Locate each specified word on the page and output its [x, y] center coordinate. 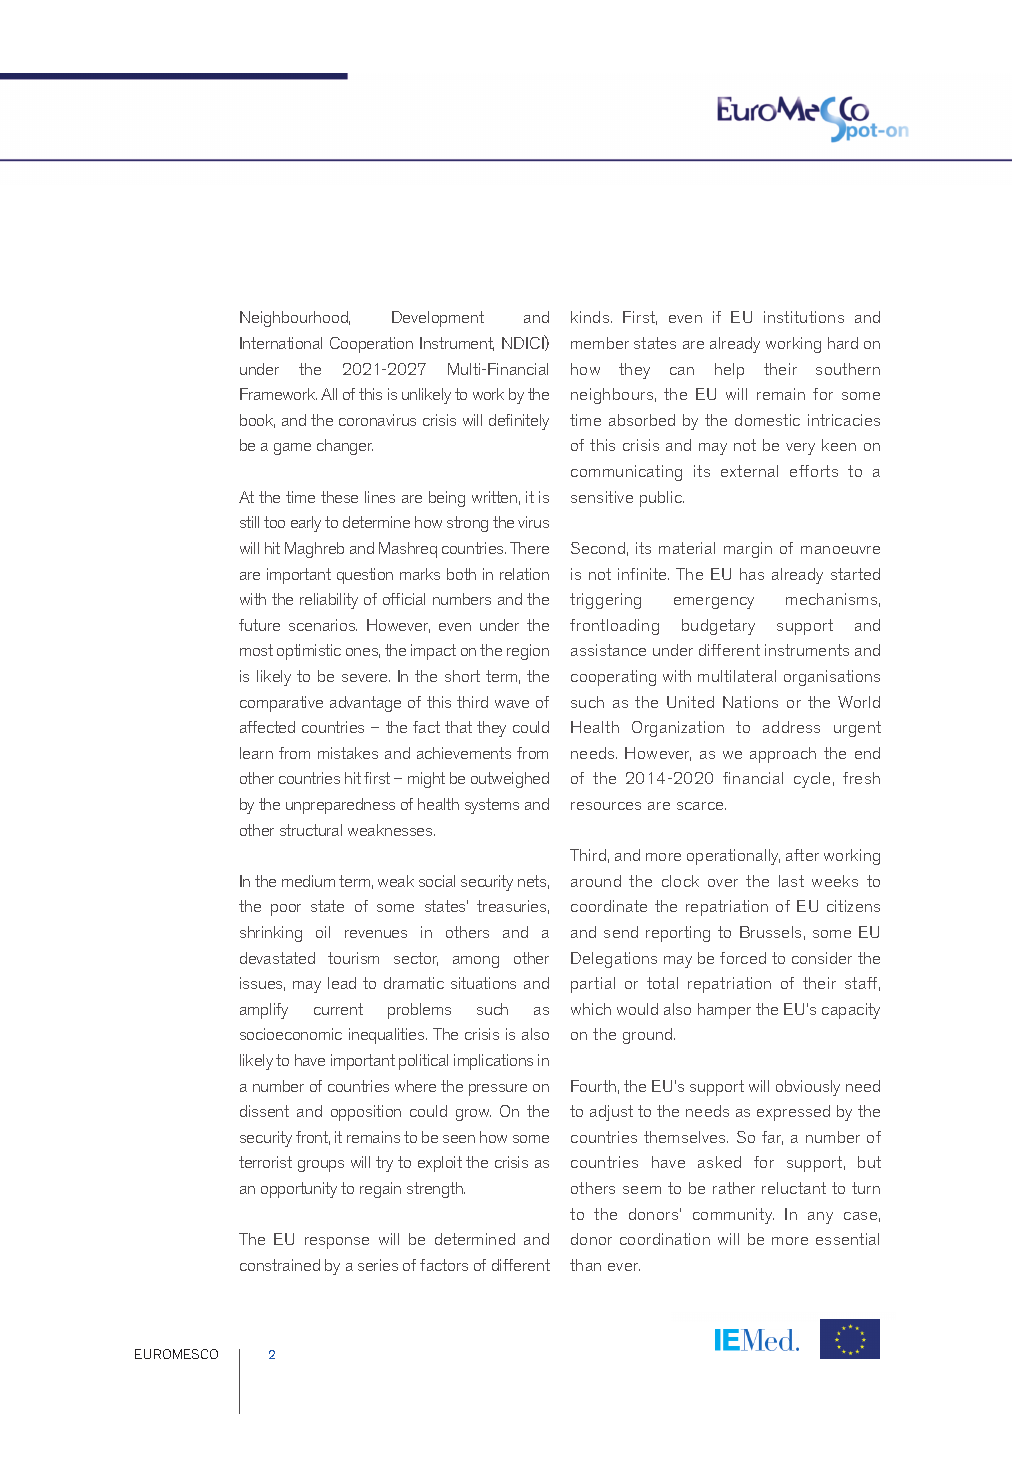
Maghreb [314, 550]
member [600, 343]
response [337, 1243]
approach [783, 755]
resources [606, 806]
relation [524, 574]
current [338, 1009]
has [752, 574]
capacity [851, 1011]
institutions [804, 317]
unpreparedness [340, 806]
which [591, 1009]
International [281, 343]
